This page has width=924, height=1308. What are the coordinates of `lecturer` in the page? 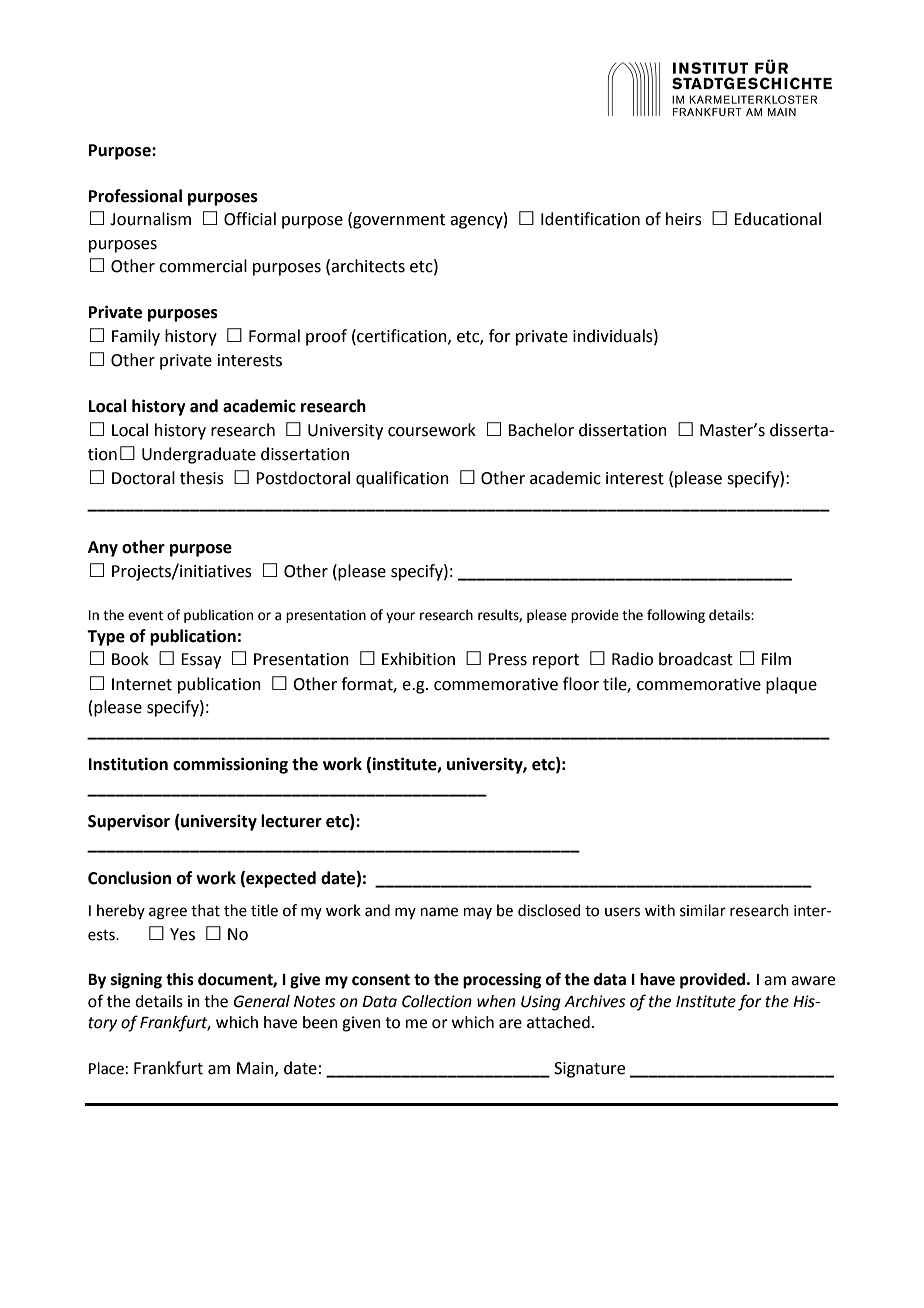 It's located at (291, 821).
